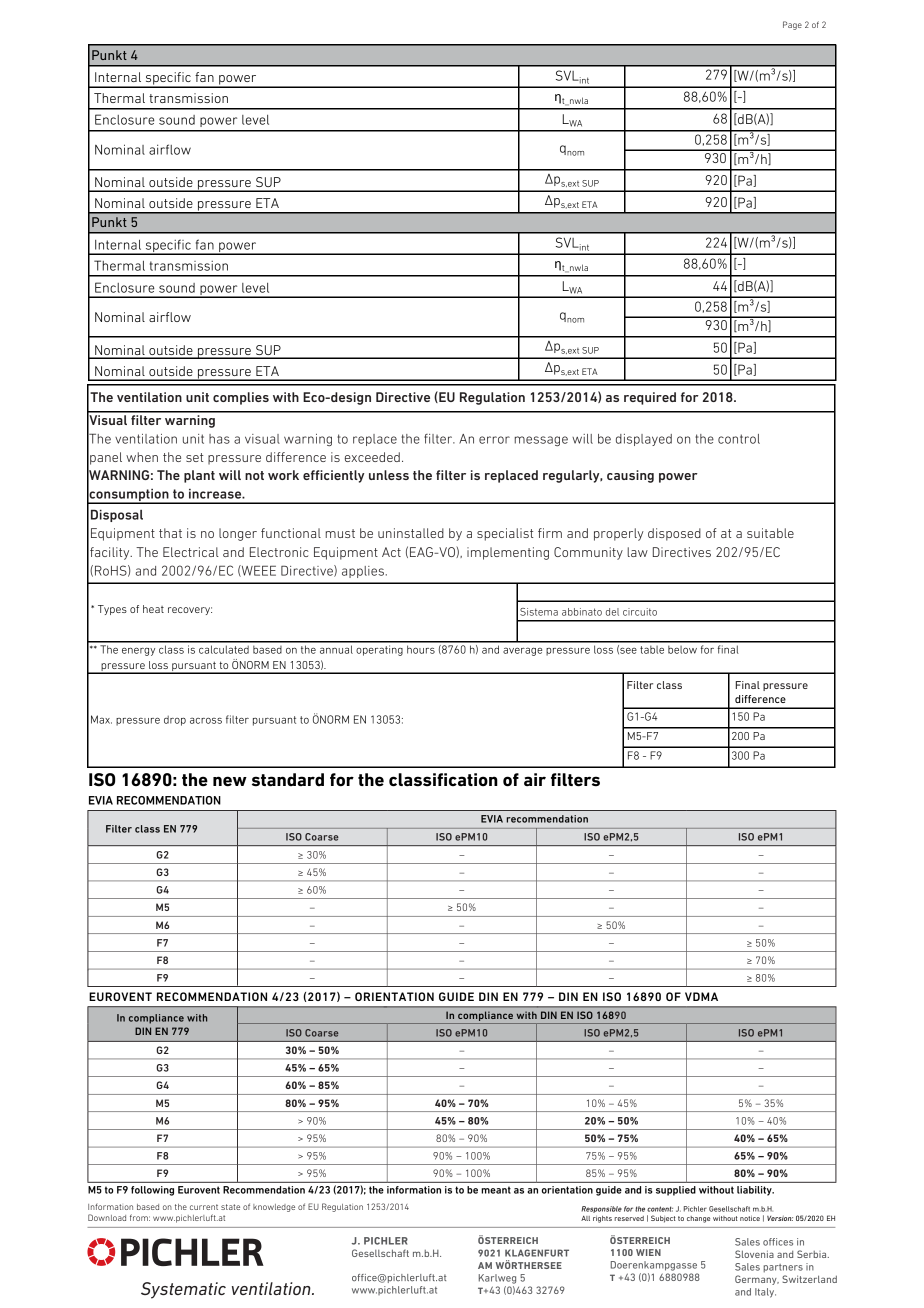  I want to click on has, so click(219, 439).
